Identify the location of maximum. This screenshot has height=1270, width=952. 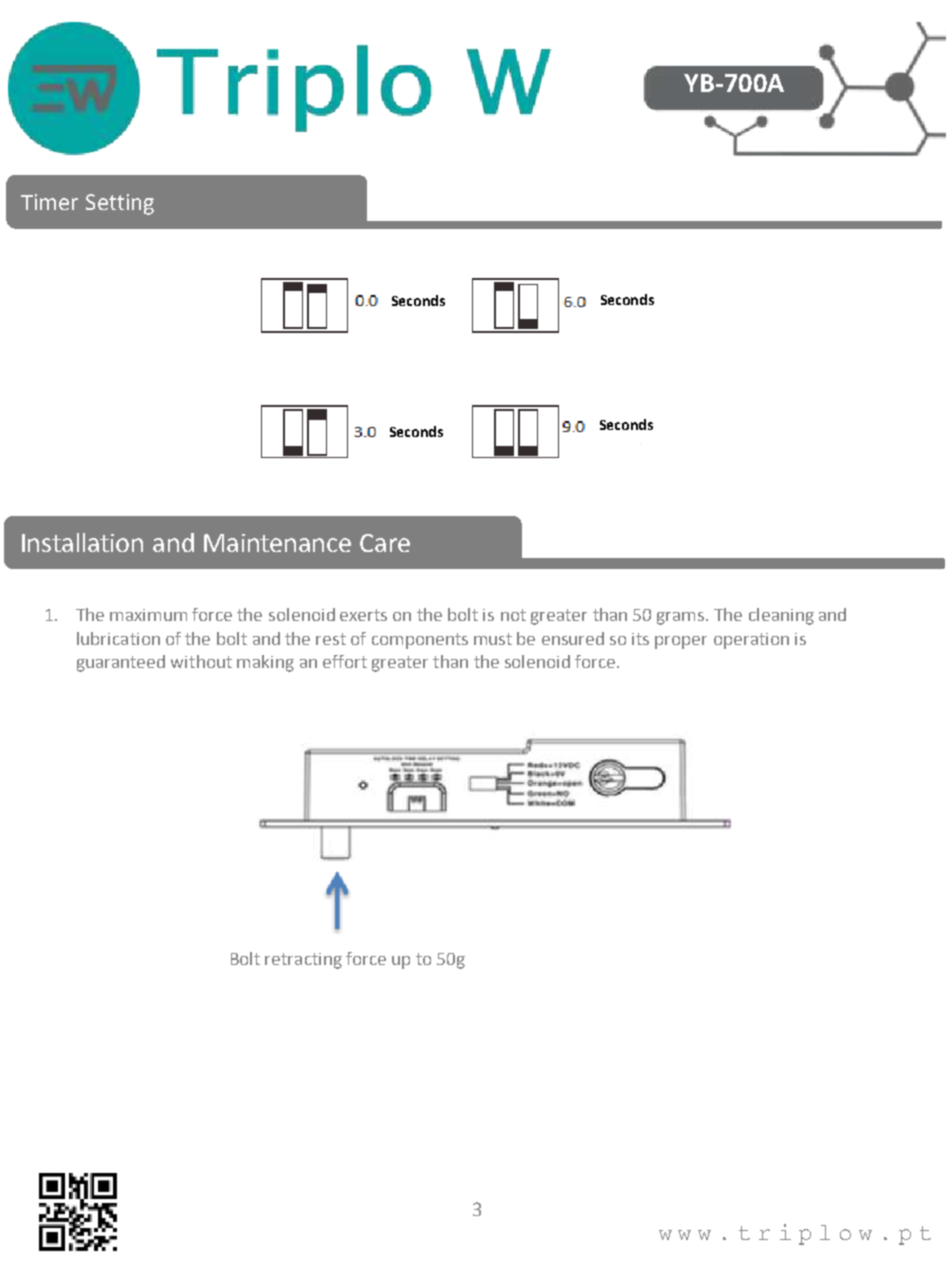
(148, 615).
